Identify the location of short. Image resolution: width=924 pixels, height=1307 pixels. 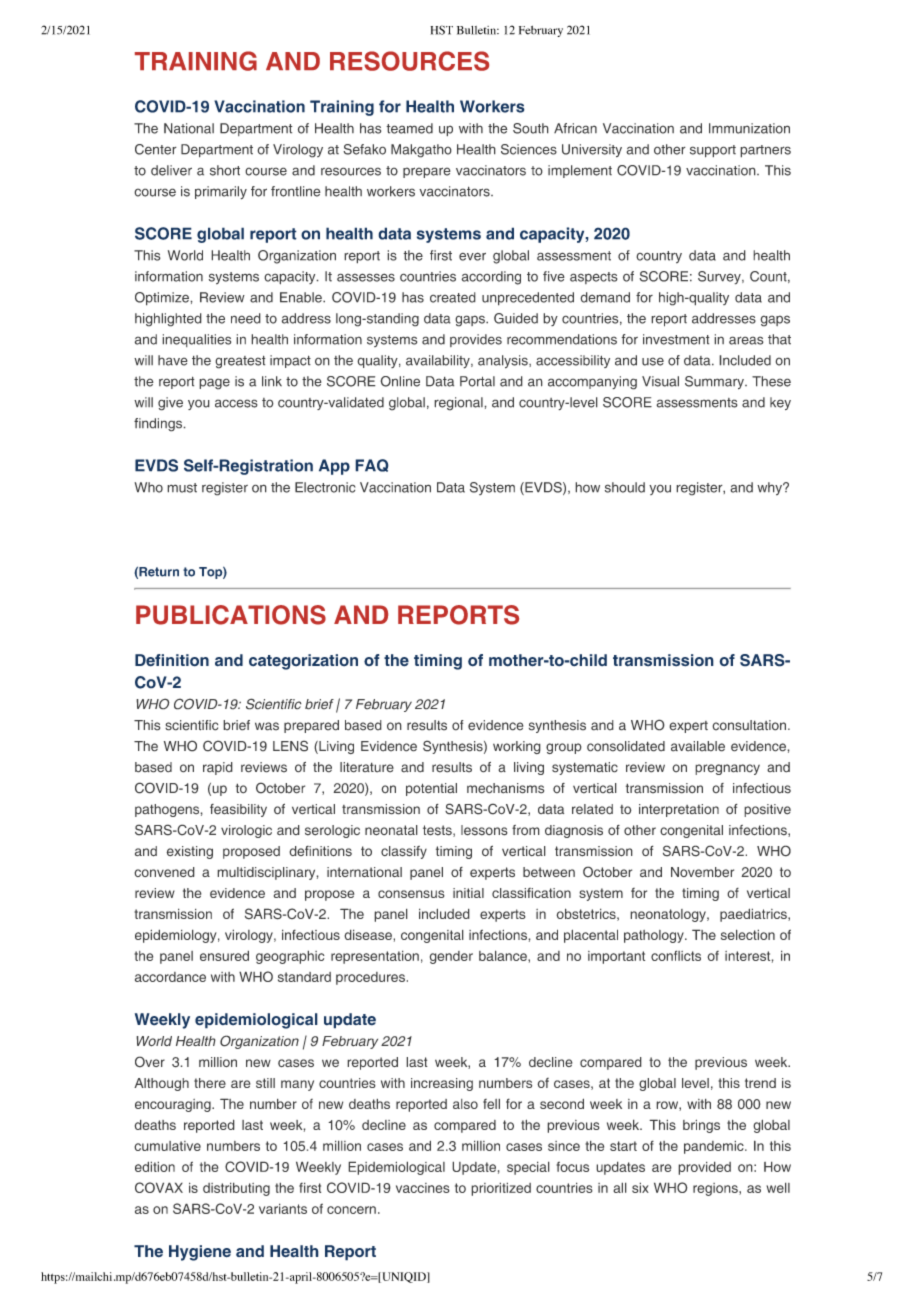
(225, 170).
